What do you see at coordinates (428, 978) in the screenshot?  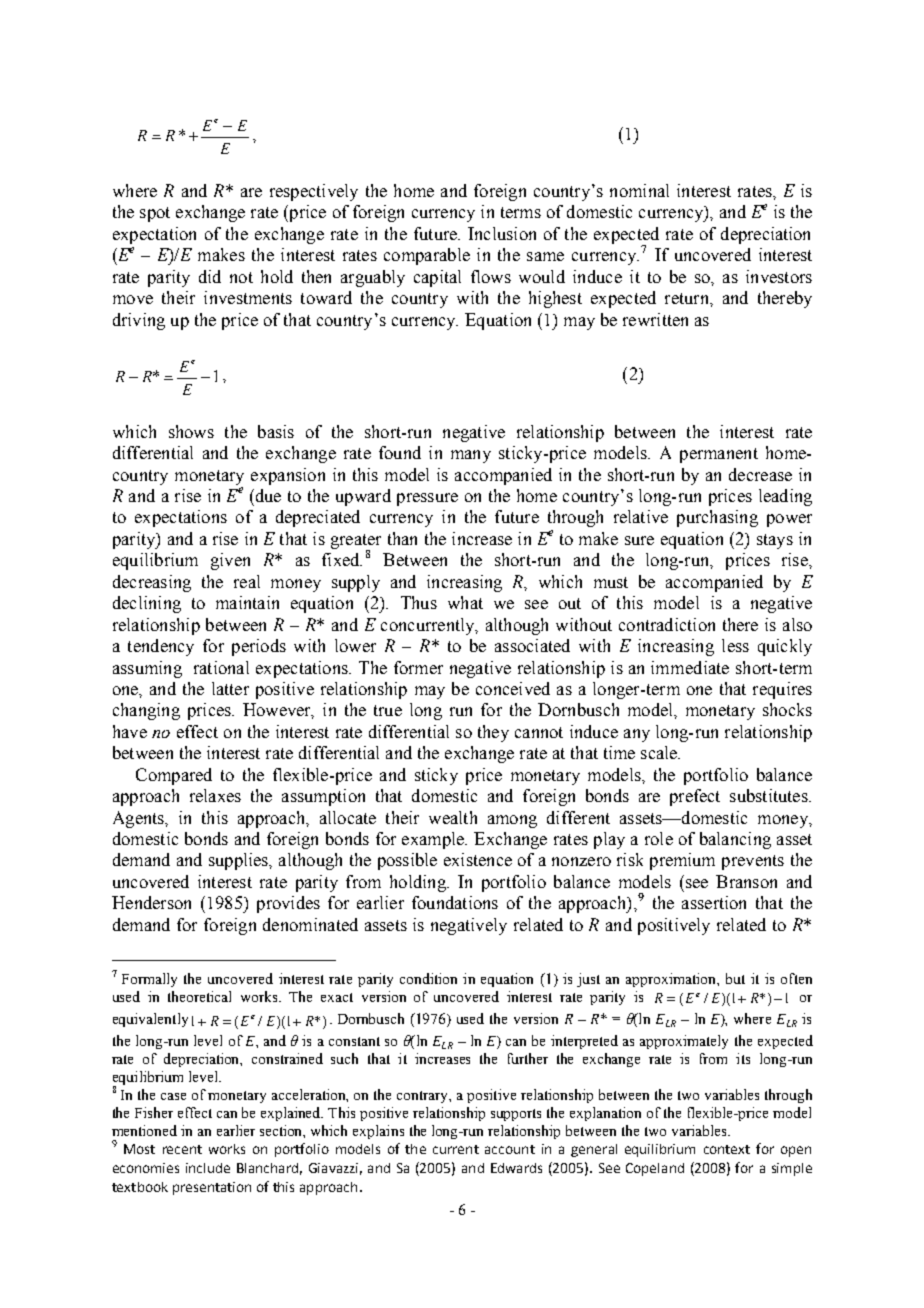 I see `condition` at bounding box center [428, 978].
